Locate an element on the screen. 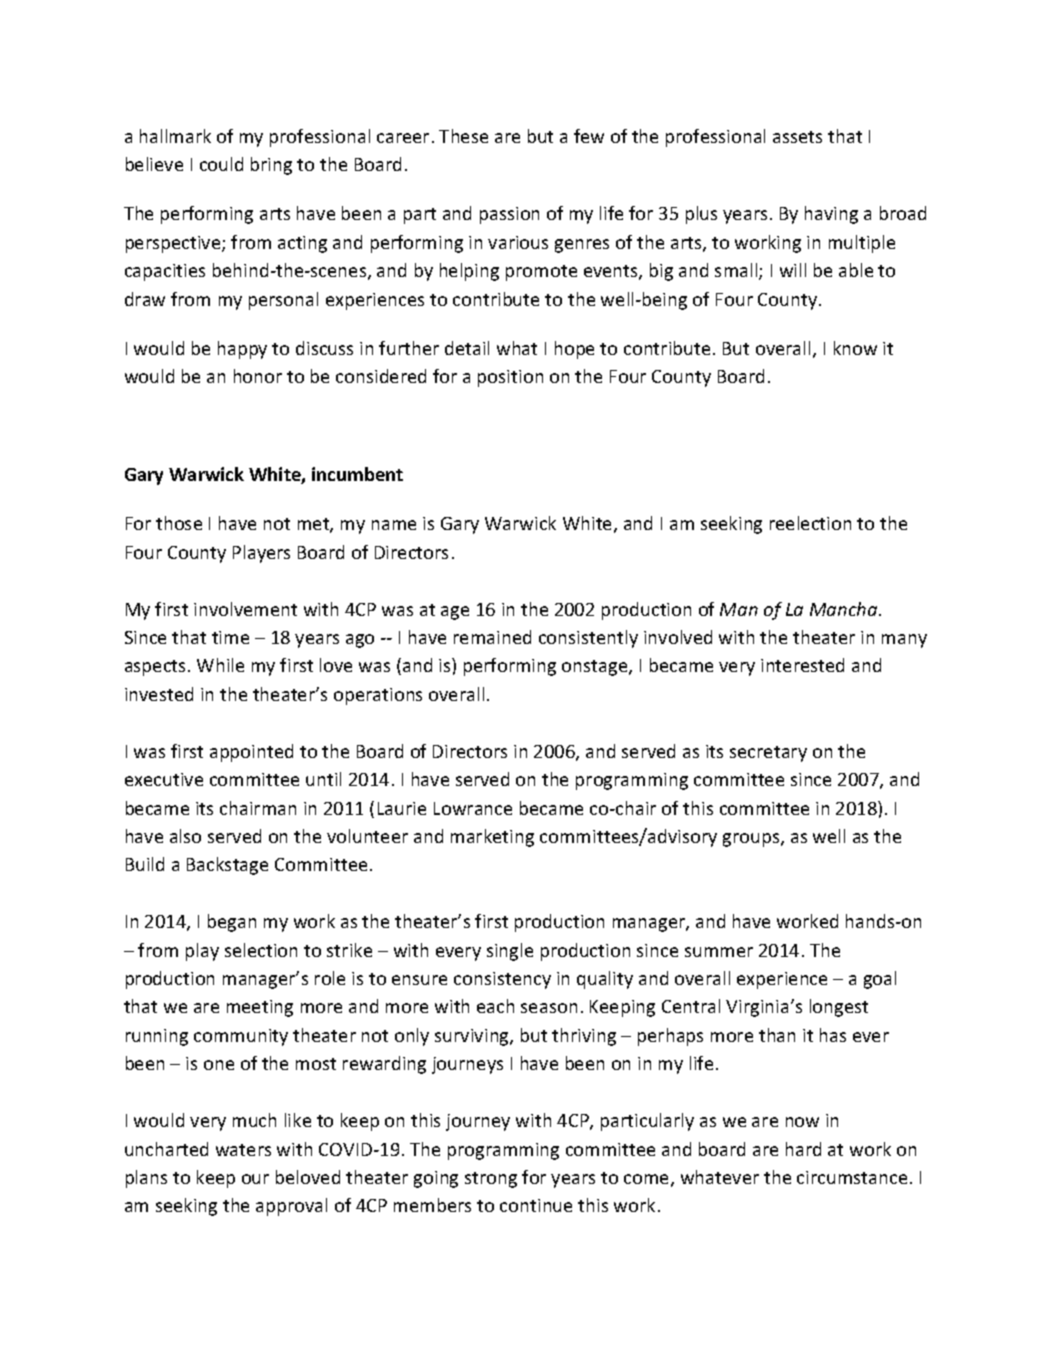 The height and width of the screenshot is (1364, 1054). could is located at coordinates (221, 164).
